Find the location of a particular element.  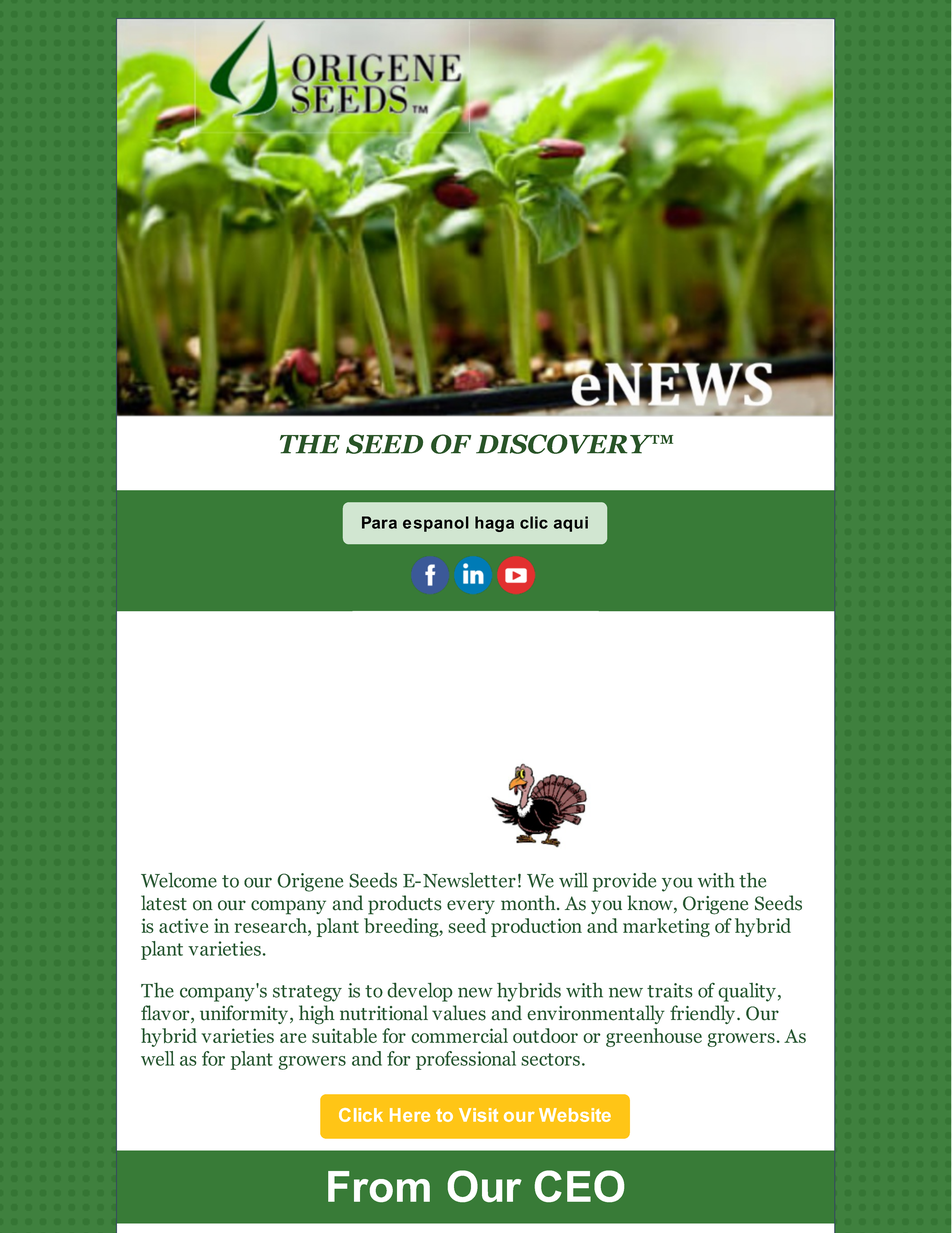

Visit is located at coordinates (478, 1115).
